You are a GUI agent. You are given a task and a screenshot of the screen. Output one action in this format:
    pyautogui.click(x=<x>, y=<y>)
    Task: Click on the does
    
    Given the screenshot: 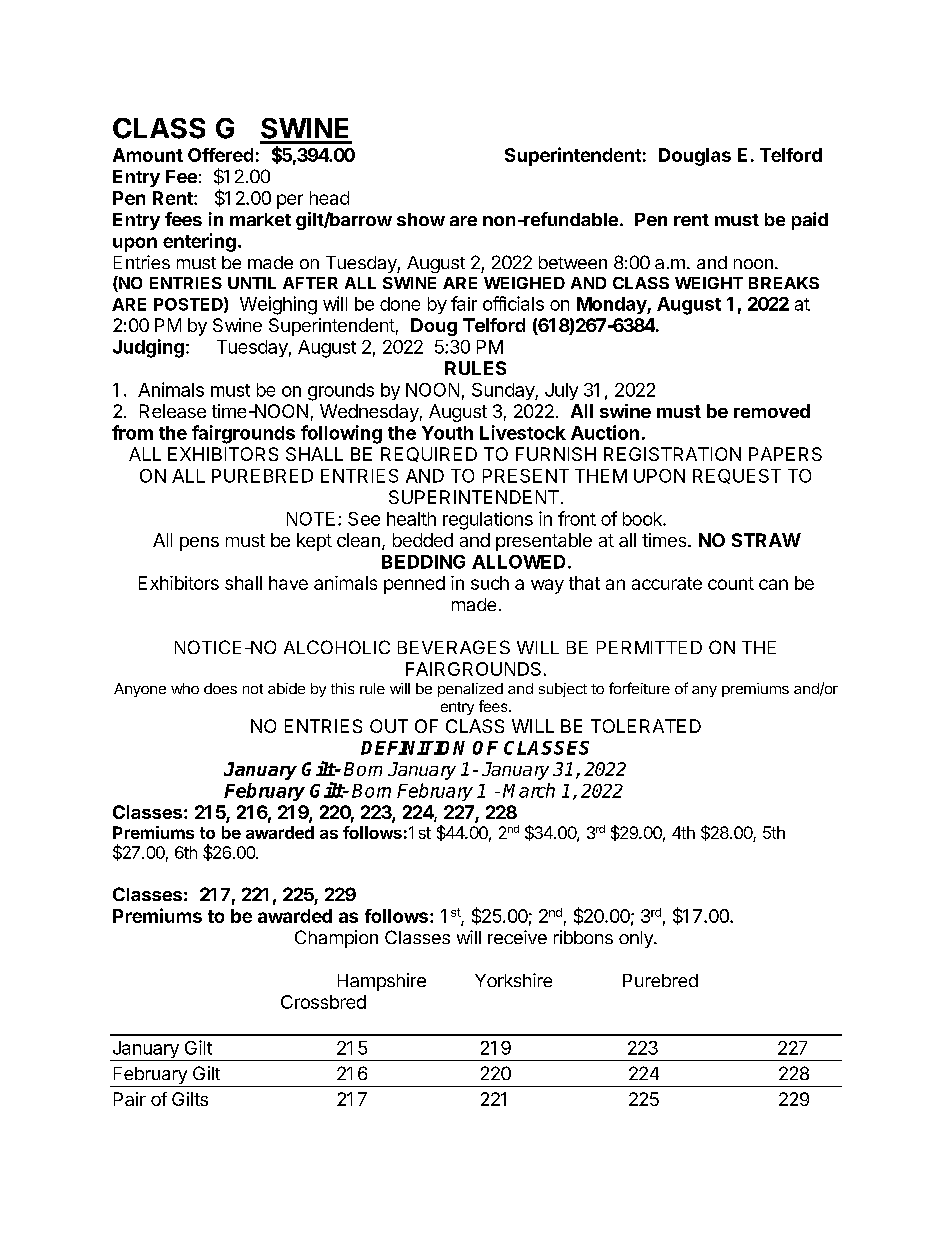 What is the action you would take?
    pyautogui.click(x=220, y=688)
